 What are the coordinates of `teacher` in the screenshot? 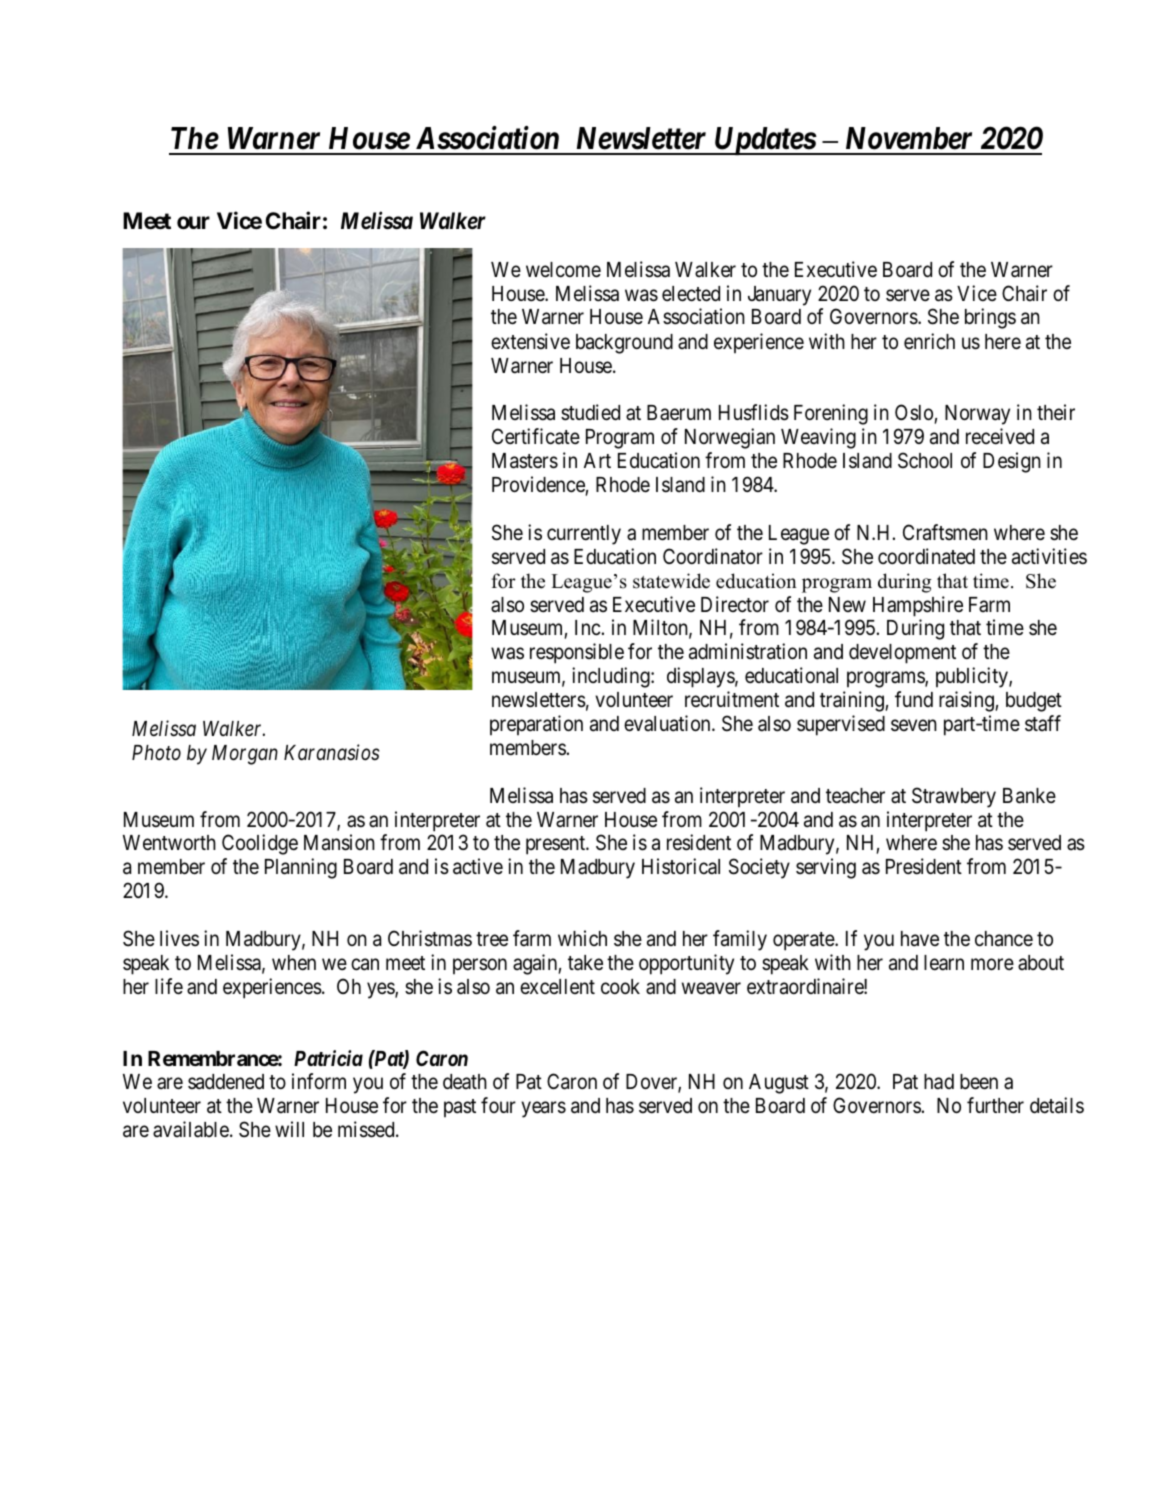 It's located at (855, 796).
